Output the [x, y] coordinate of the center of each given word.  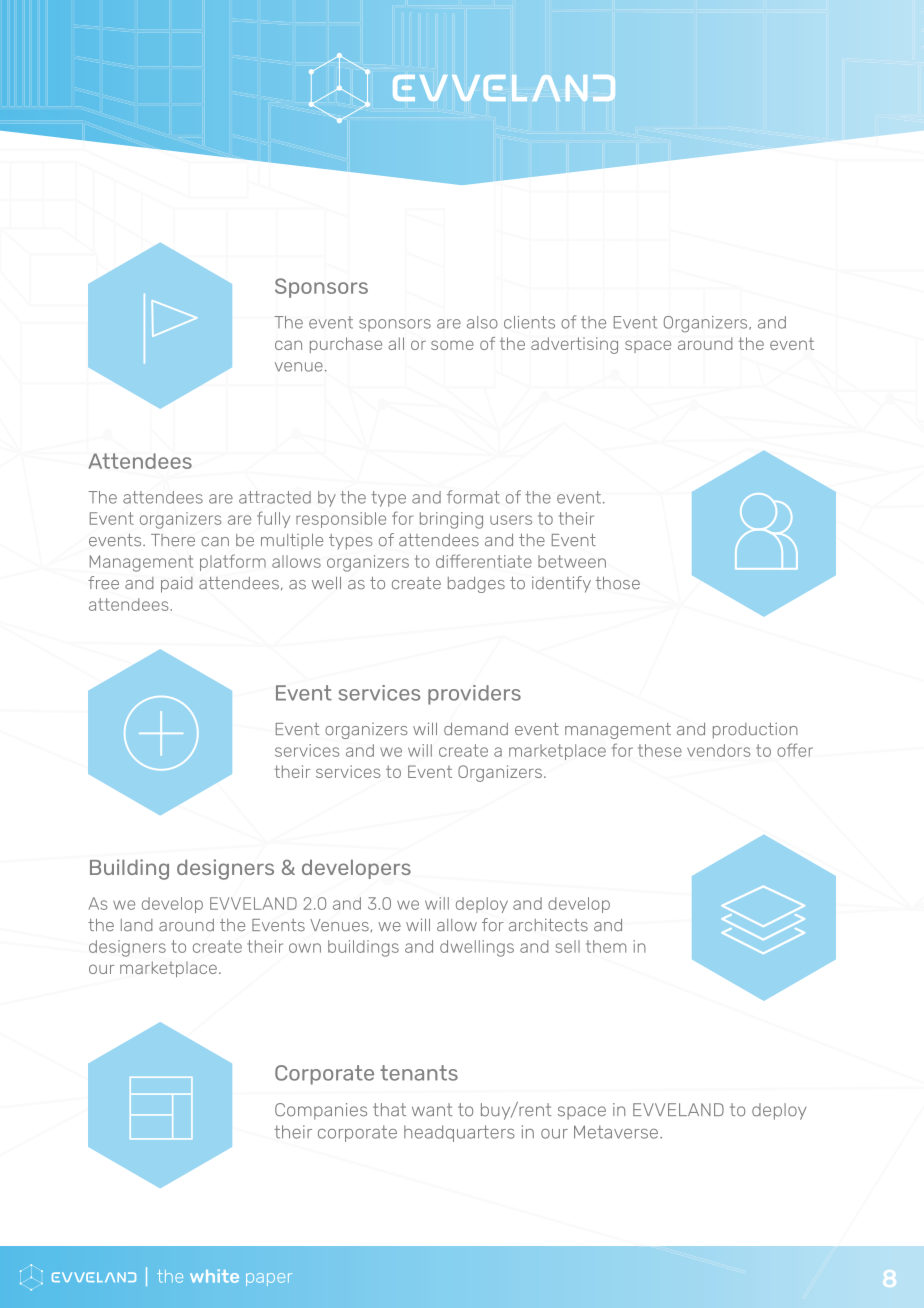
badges [476, 585]
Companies [321, 1111]
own [305, 948]
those [618, 583]
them [606, 946]
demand [476, 729]
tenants [419, 1073]
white [214, 1276]
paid [177, 584]
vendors [718, 750]
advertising [574, 345]
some [452, 345]
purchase [346, 345]
